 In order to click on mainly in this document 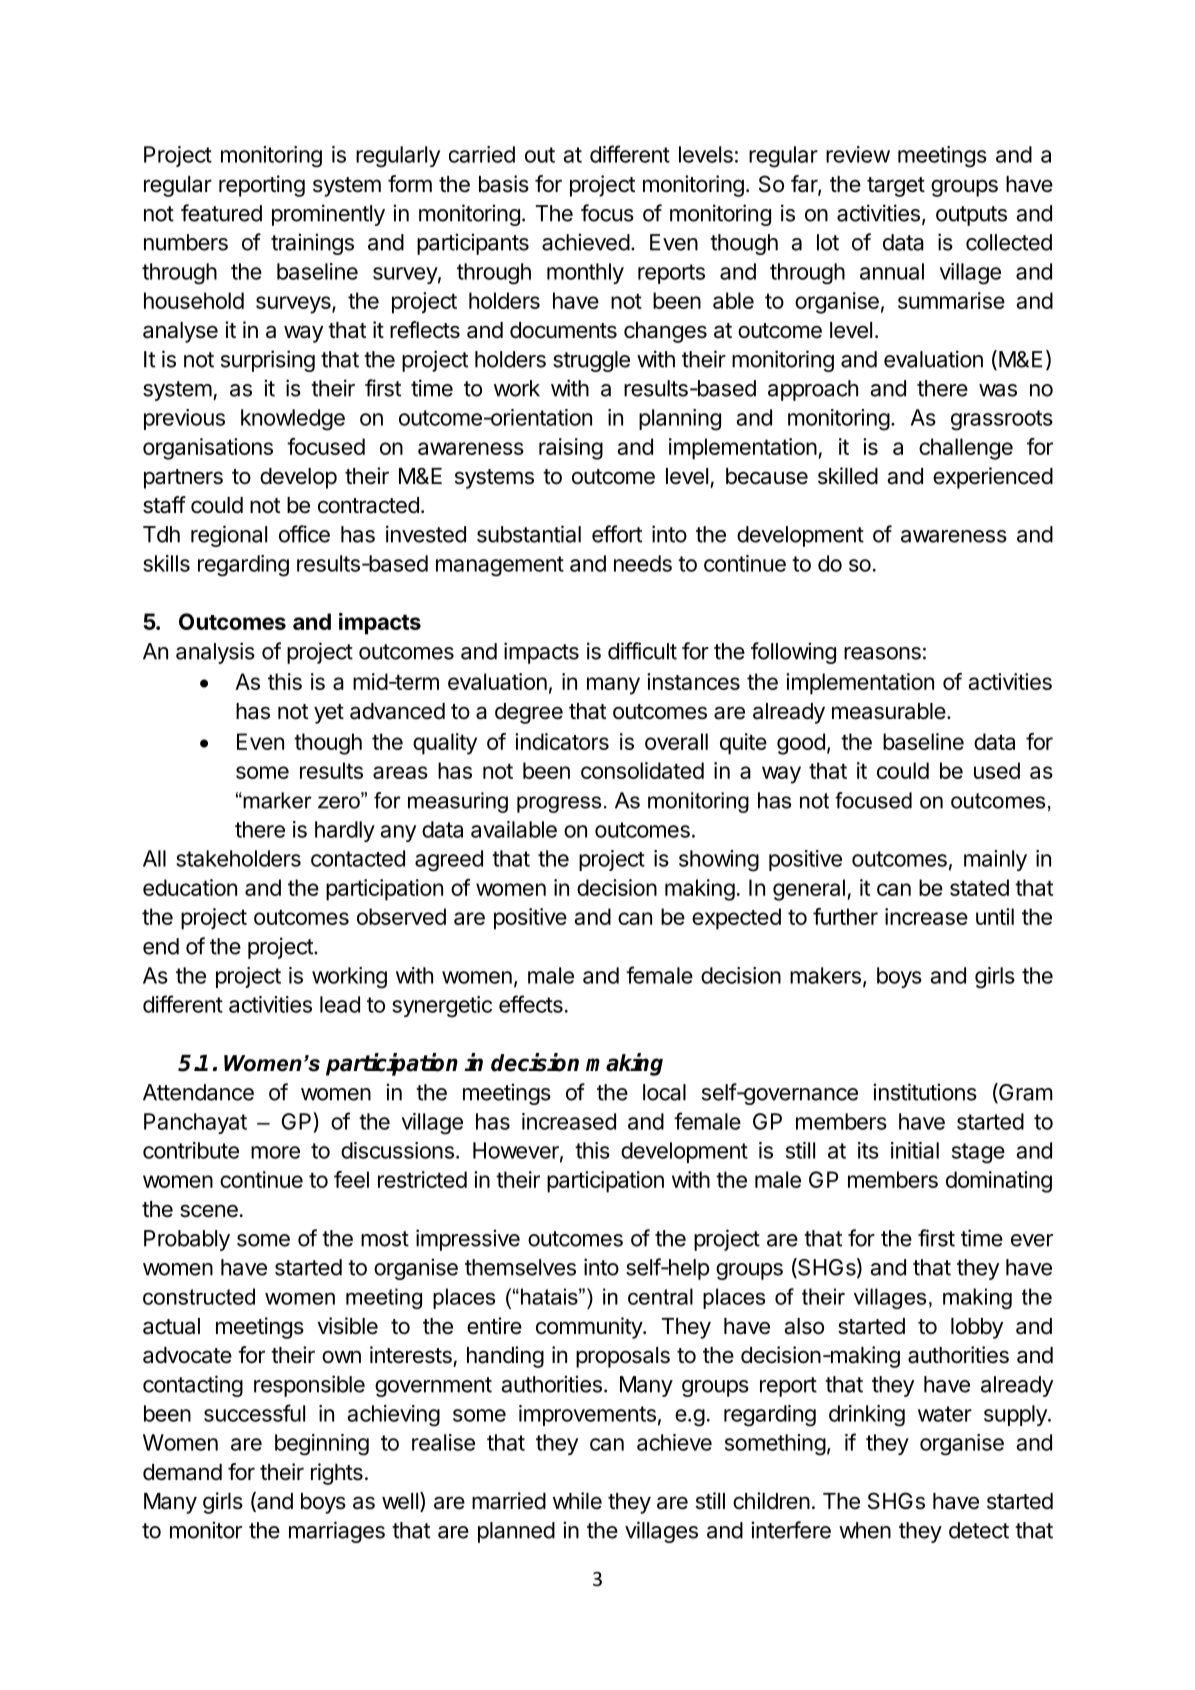, I will do `click(995, 860)`.
